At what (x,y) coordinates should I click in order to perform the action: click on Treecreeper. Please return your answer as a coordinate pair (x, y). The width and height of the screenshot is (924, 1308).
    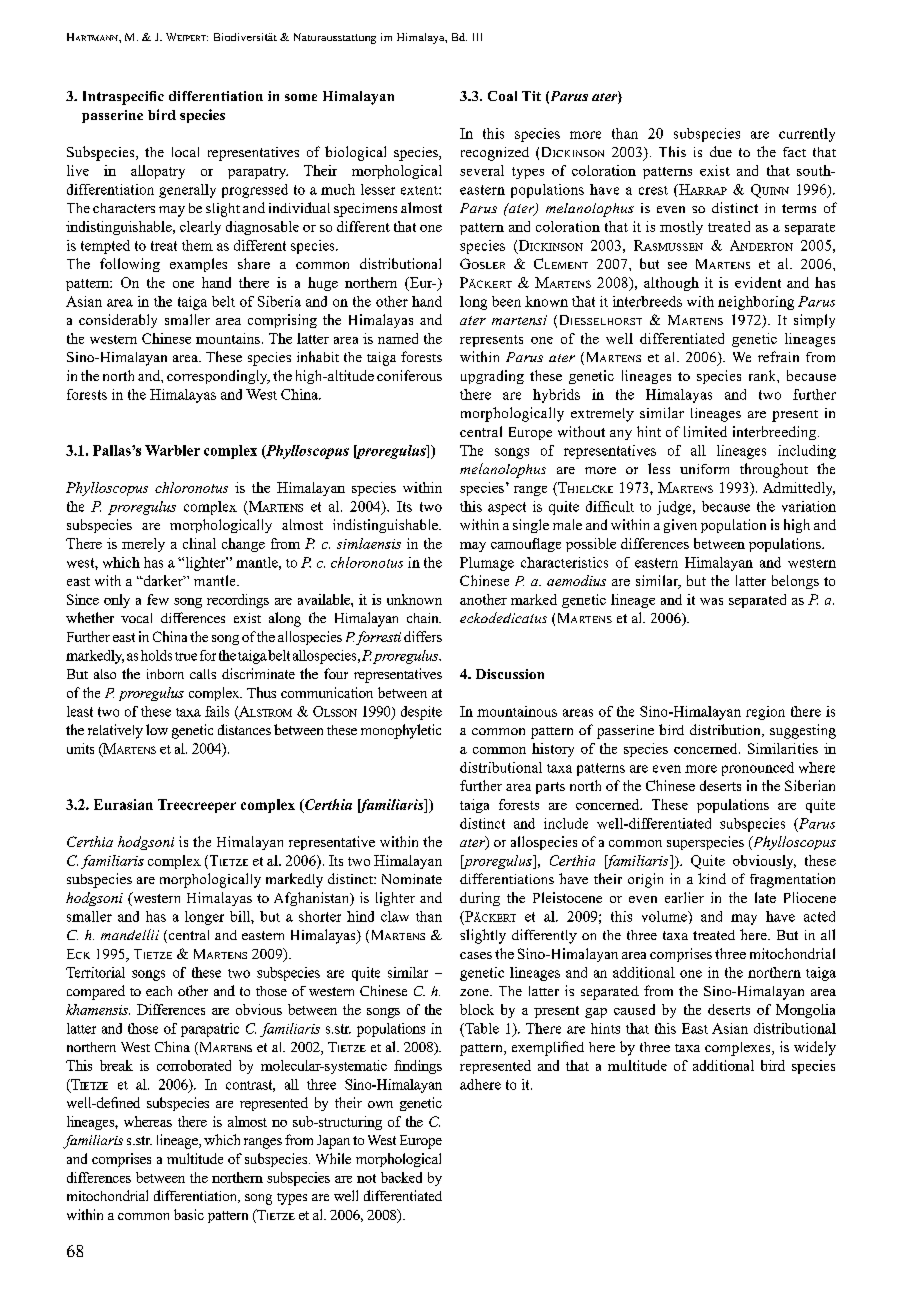
    Looking at the image, I should click on (197, 806).
